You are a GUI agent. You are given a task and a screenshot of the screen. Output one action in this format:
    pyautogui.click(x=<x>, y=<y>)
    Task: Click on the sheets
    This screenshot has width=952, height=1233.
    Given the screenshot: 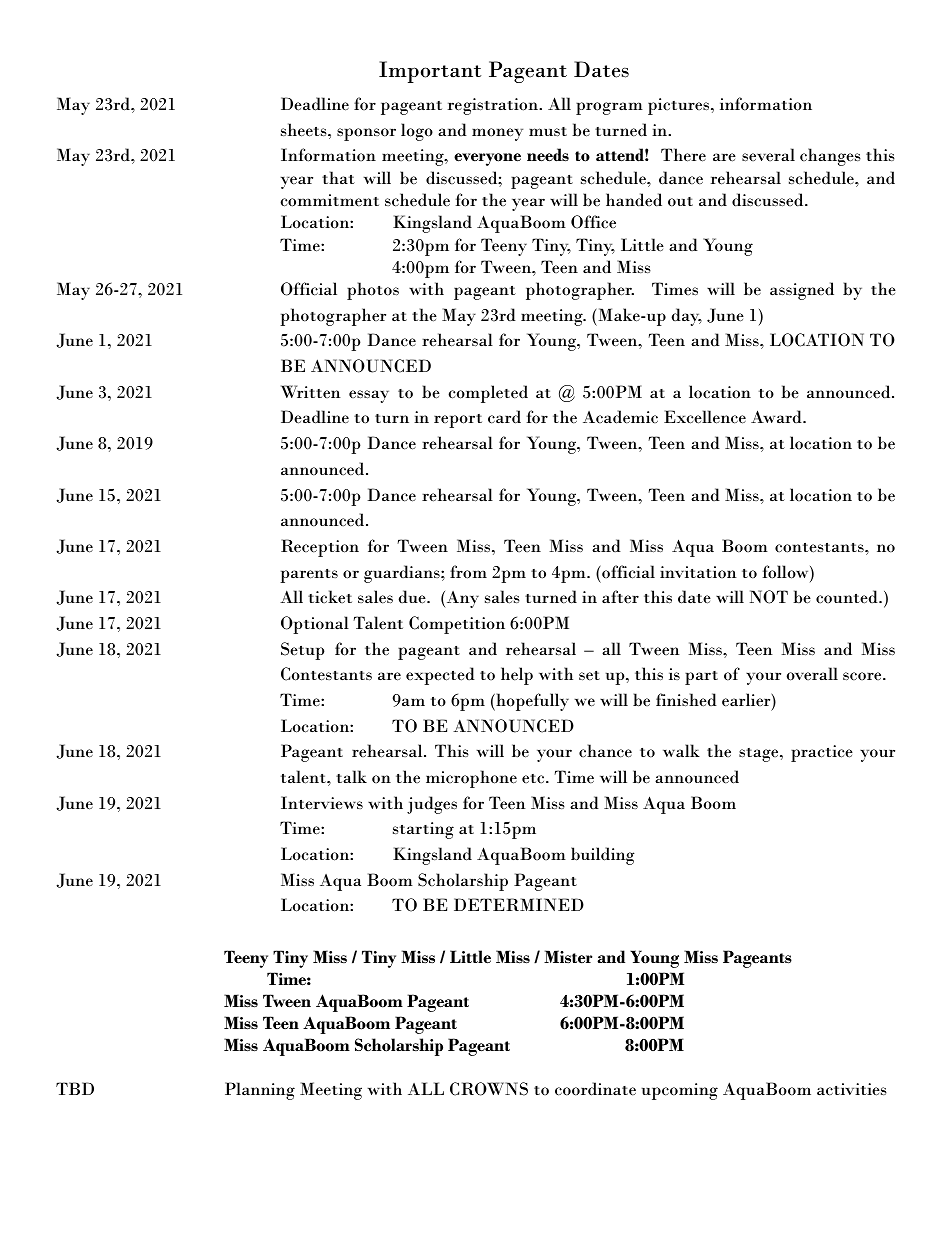 What is the action you would take?
    pyautogui.click(x=305, y=130)
